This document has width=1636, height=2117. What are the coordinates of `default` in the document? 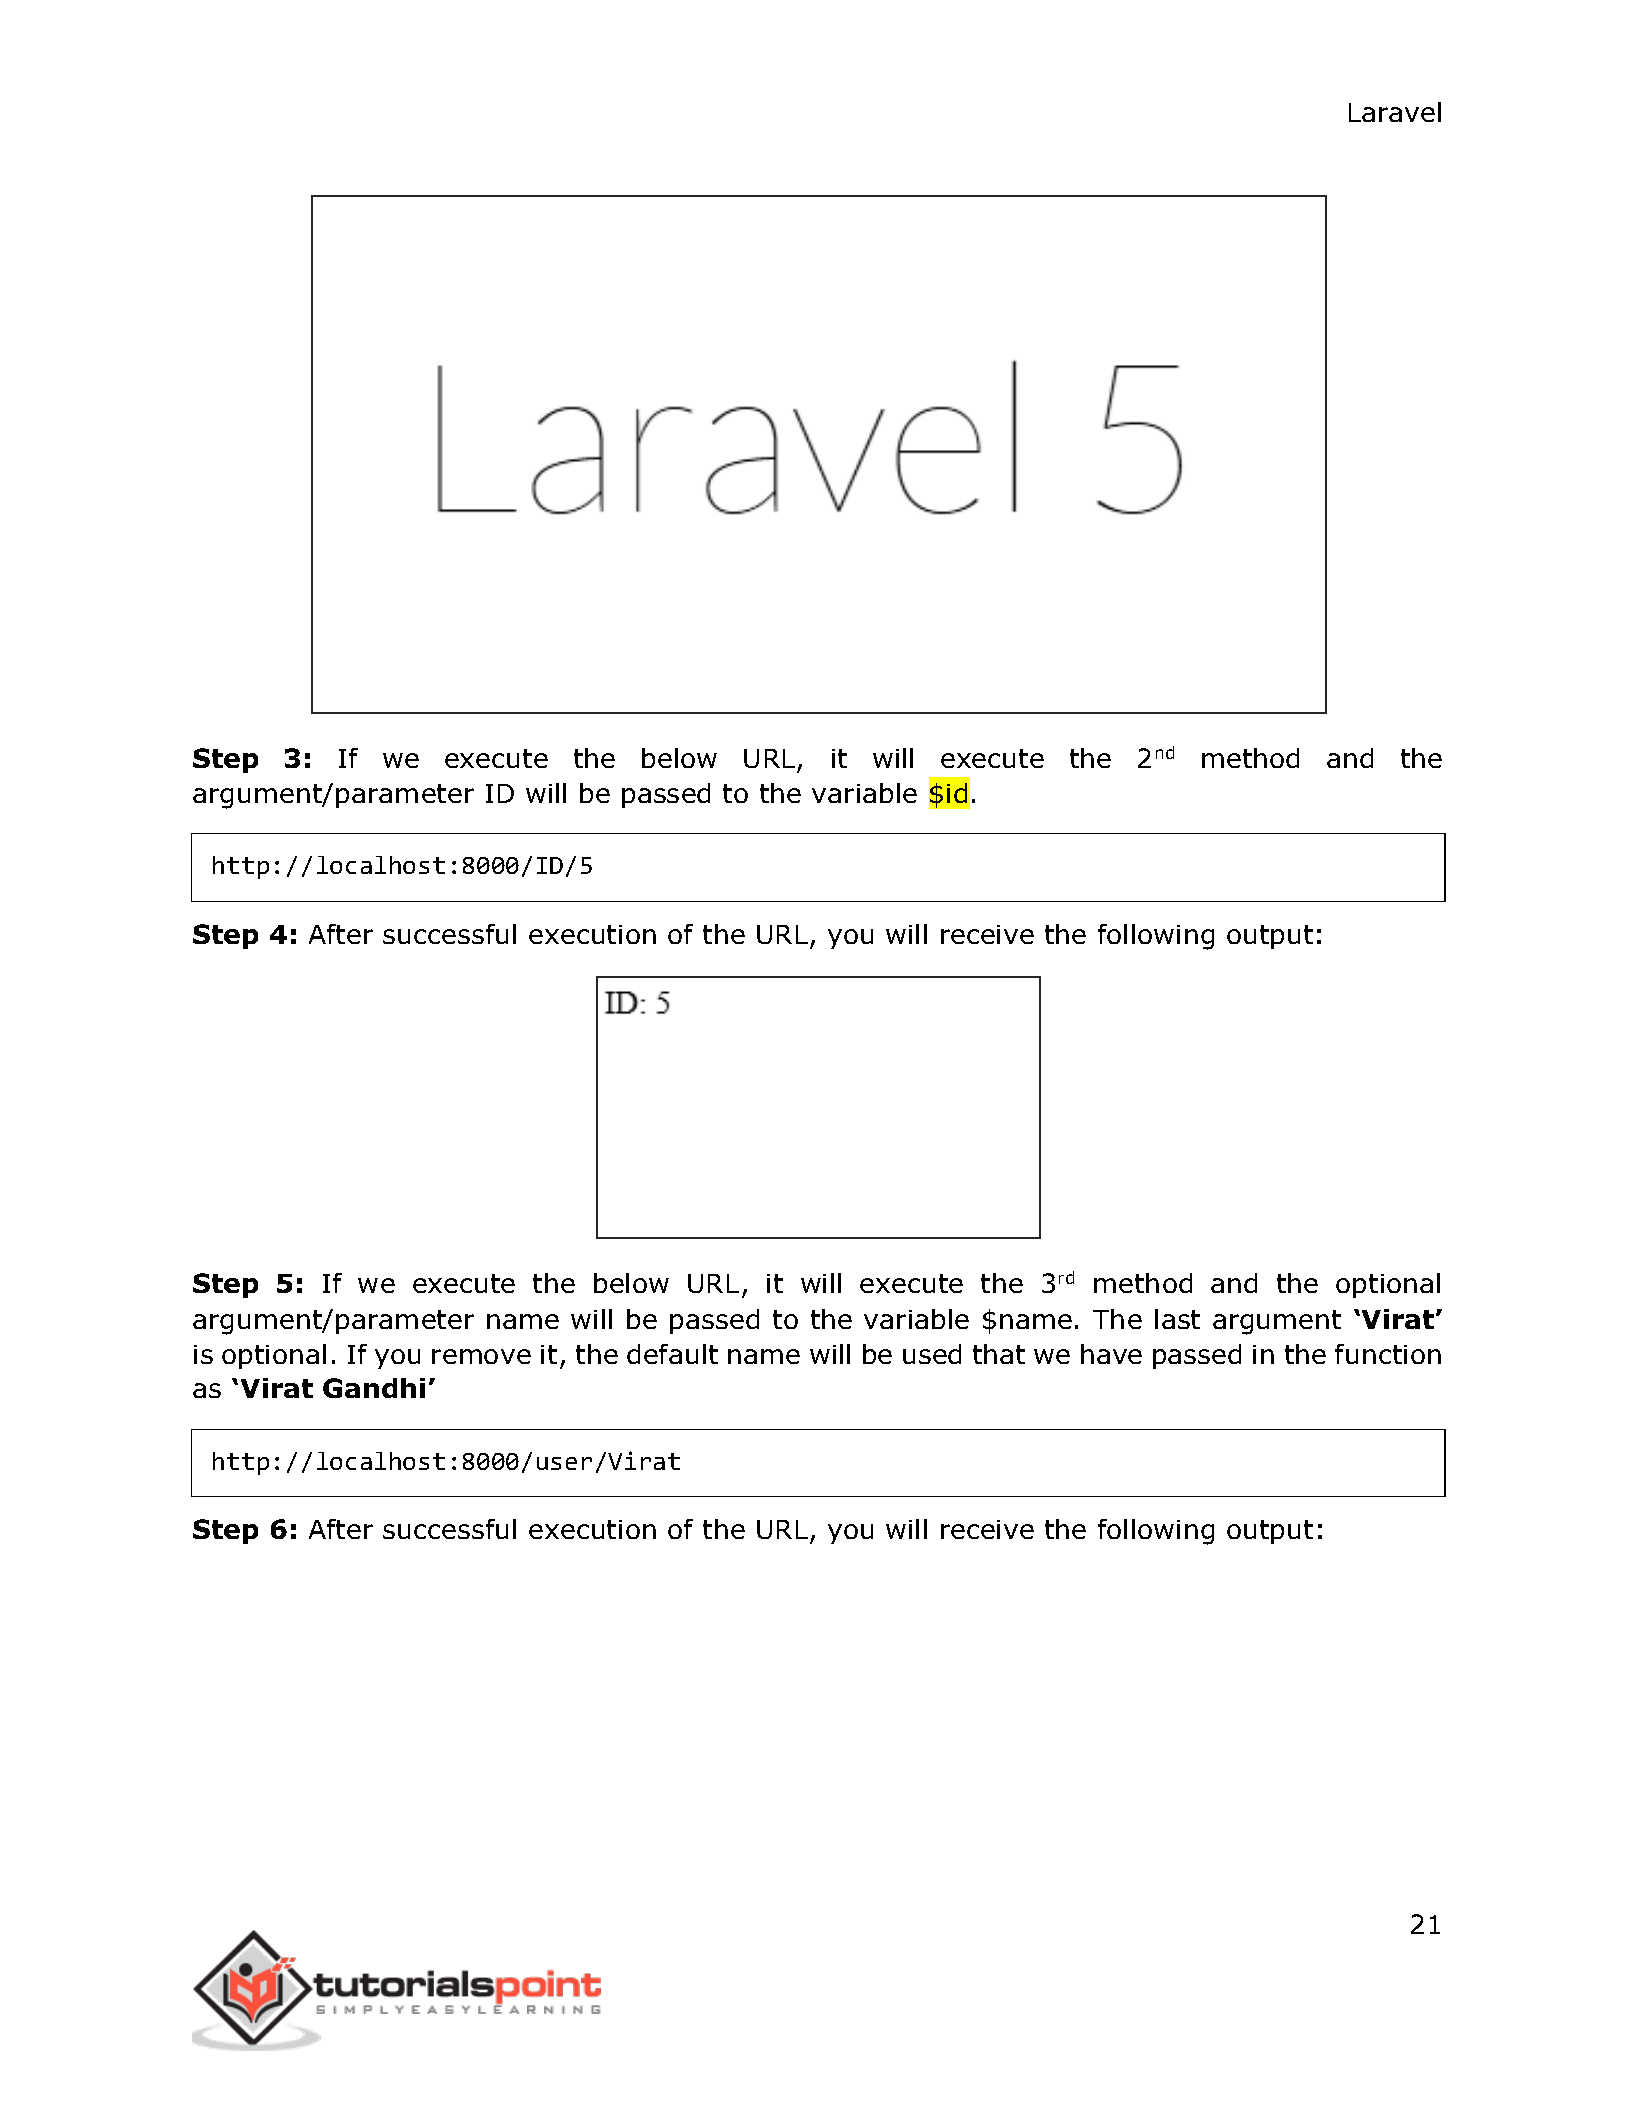 It's located at (672, 1354).
